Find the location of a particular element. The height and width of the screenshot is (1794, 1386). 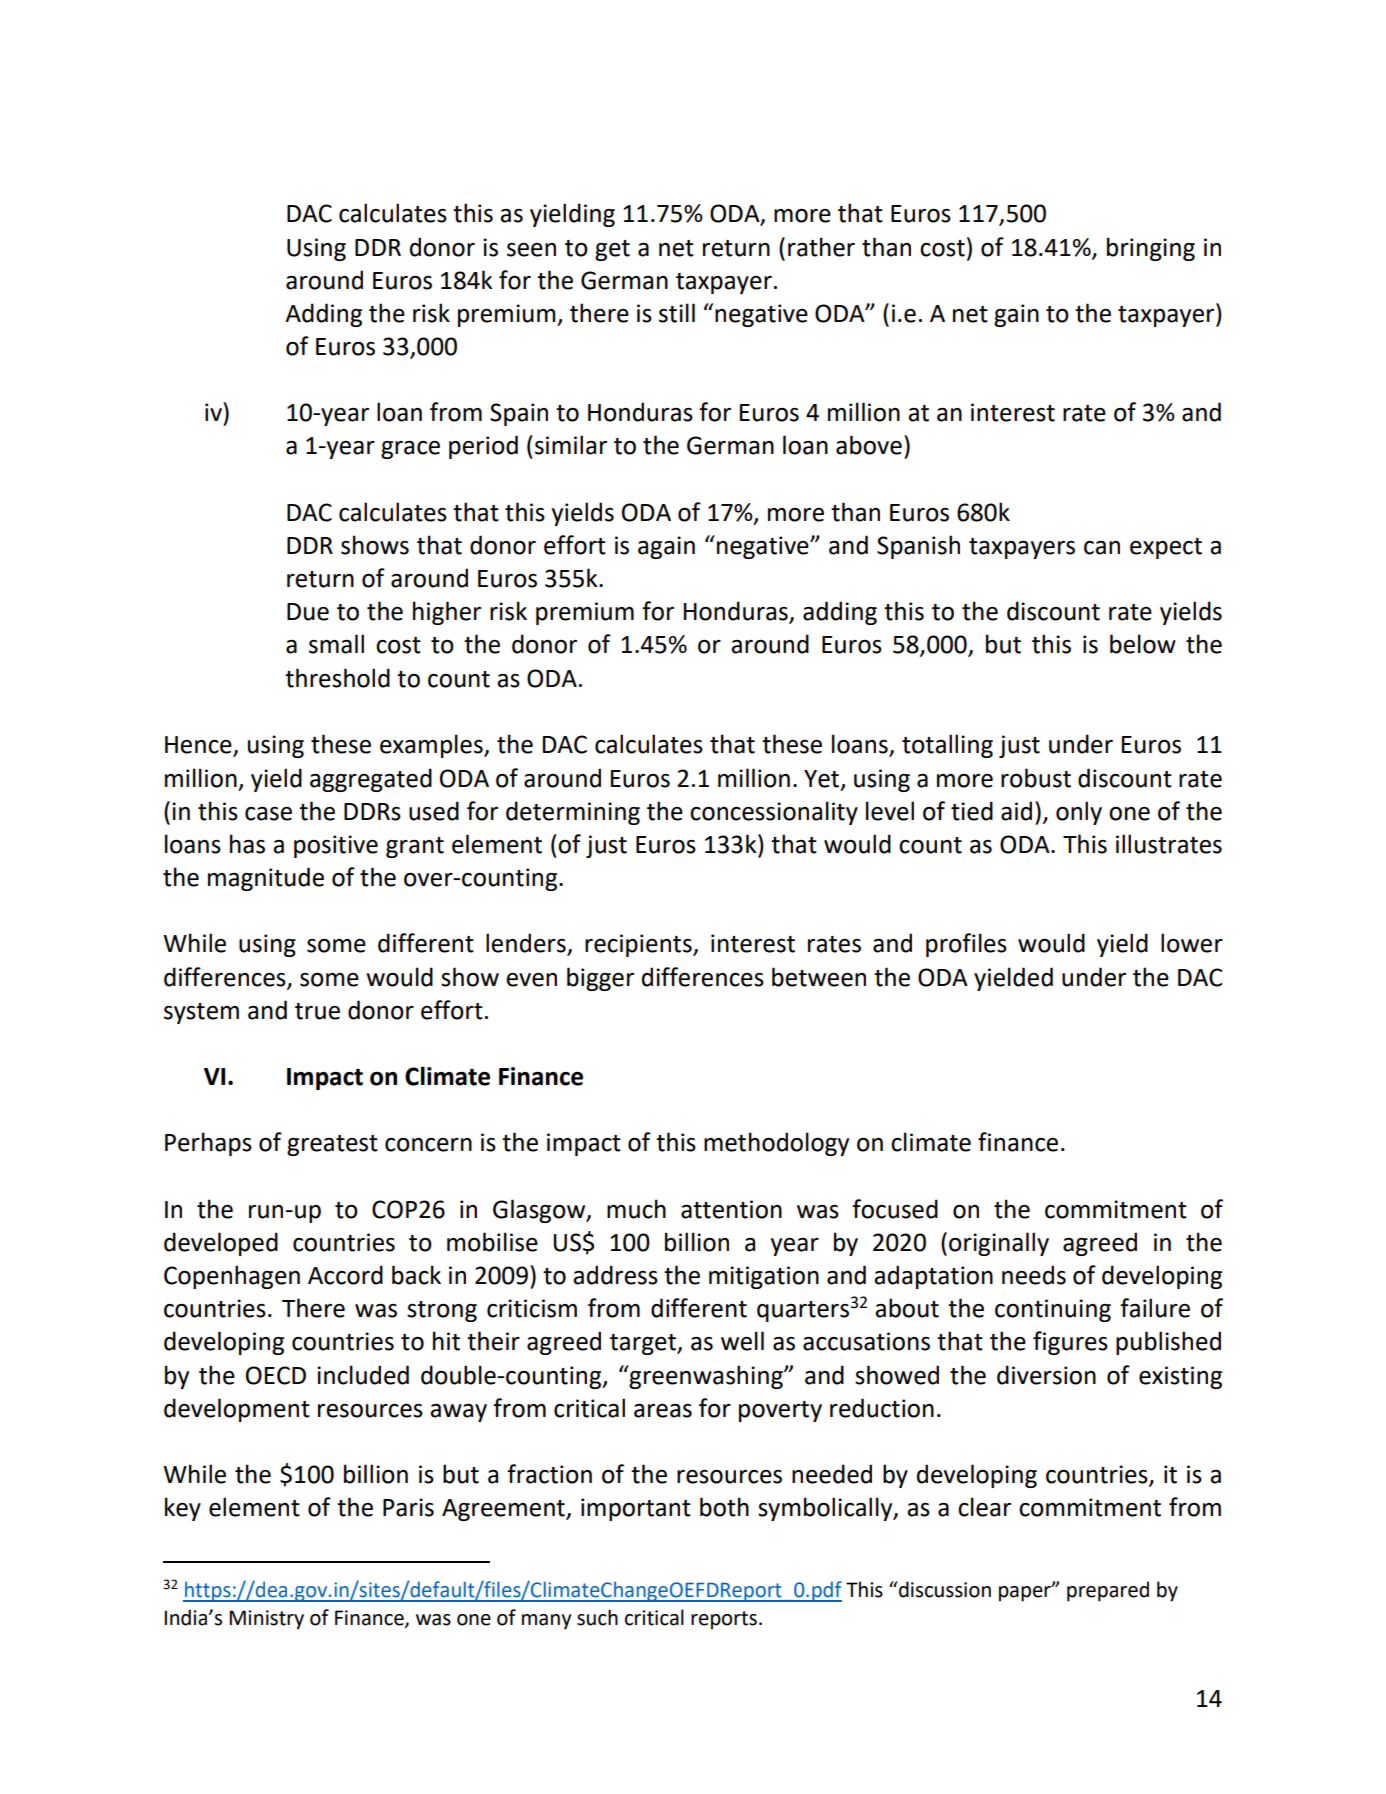

address is located at coordinates (615, 1275).
